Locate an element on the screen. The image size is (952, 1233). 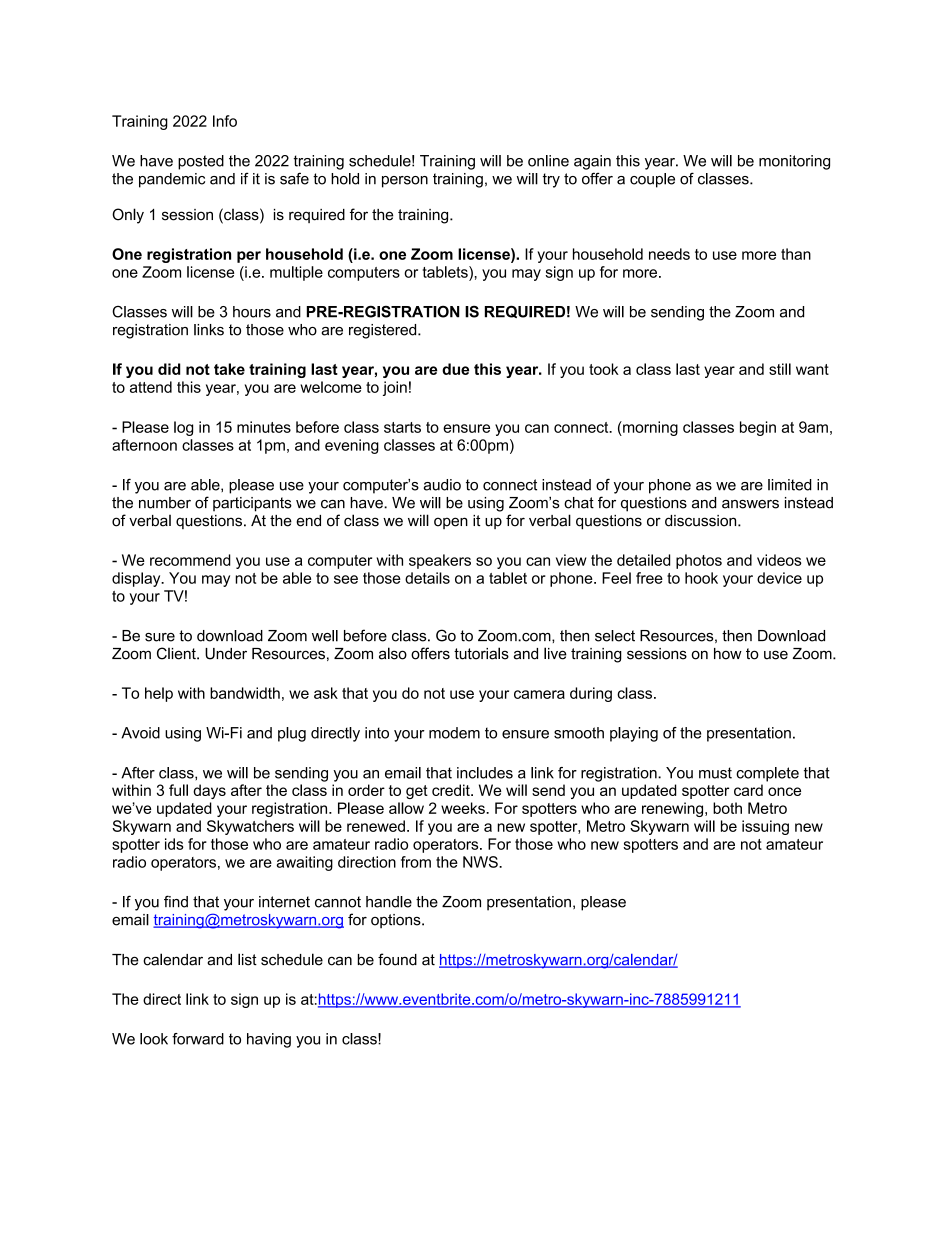
speakers is located at coordinates (440, 561).
